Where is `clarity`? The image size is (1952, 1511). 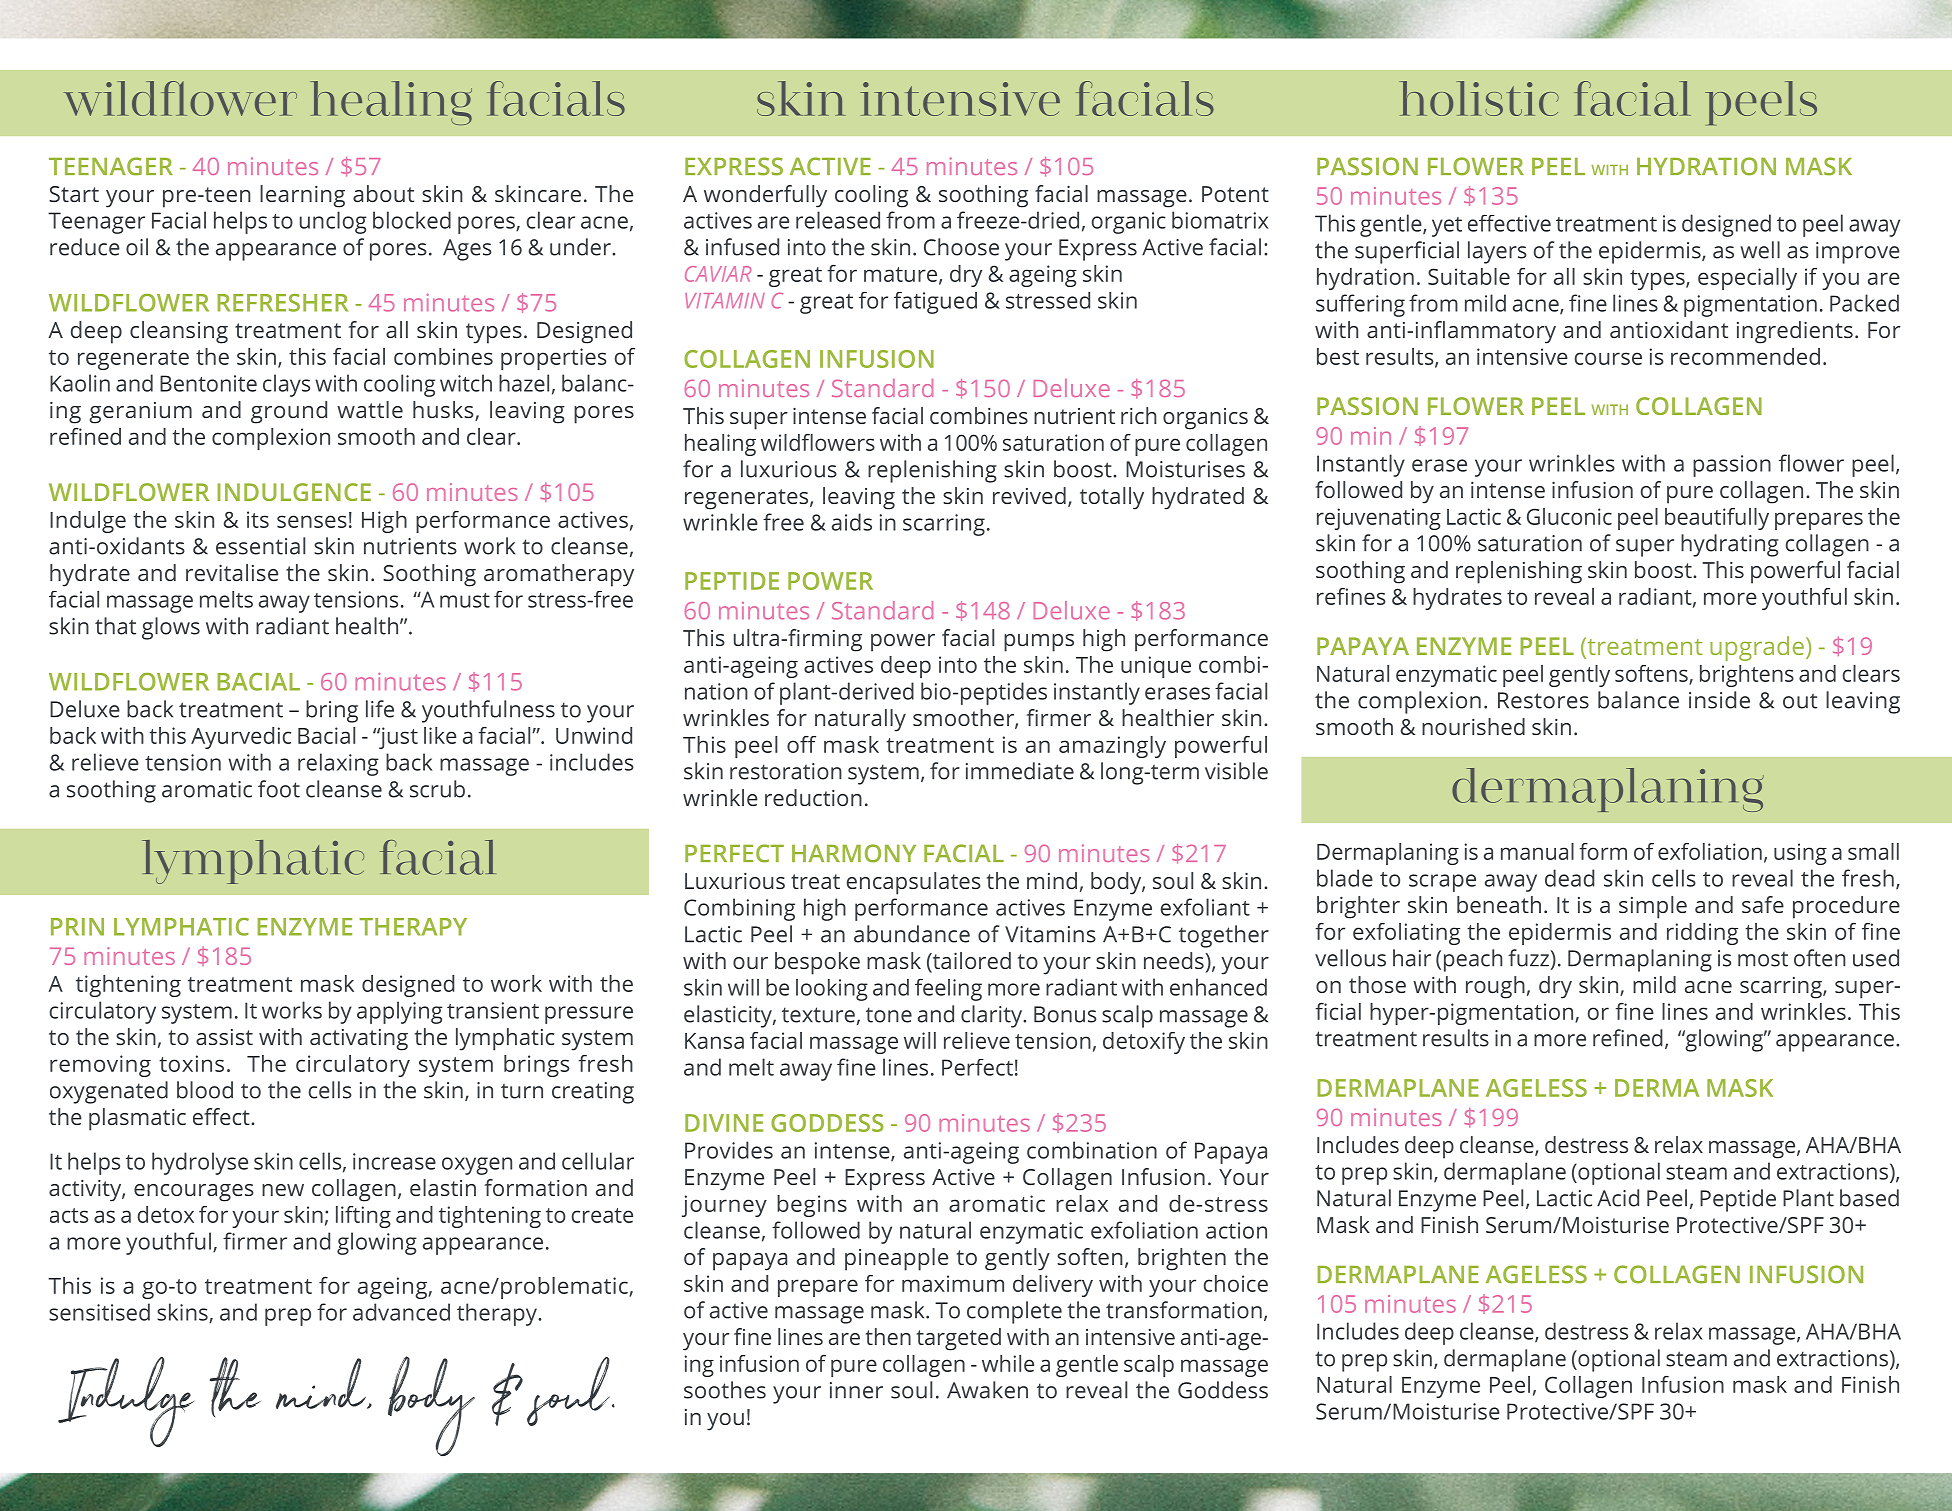
clarity is located at coordinates (993, 1016).
